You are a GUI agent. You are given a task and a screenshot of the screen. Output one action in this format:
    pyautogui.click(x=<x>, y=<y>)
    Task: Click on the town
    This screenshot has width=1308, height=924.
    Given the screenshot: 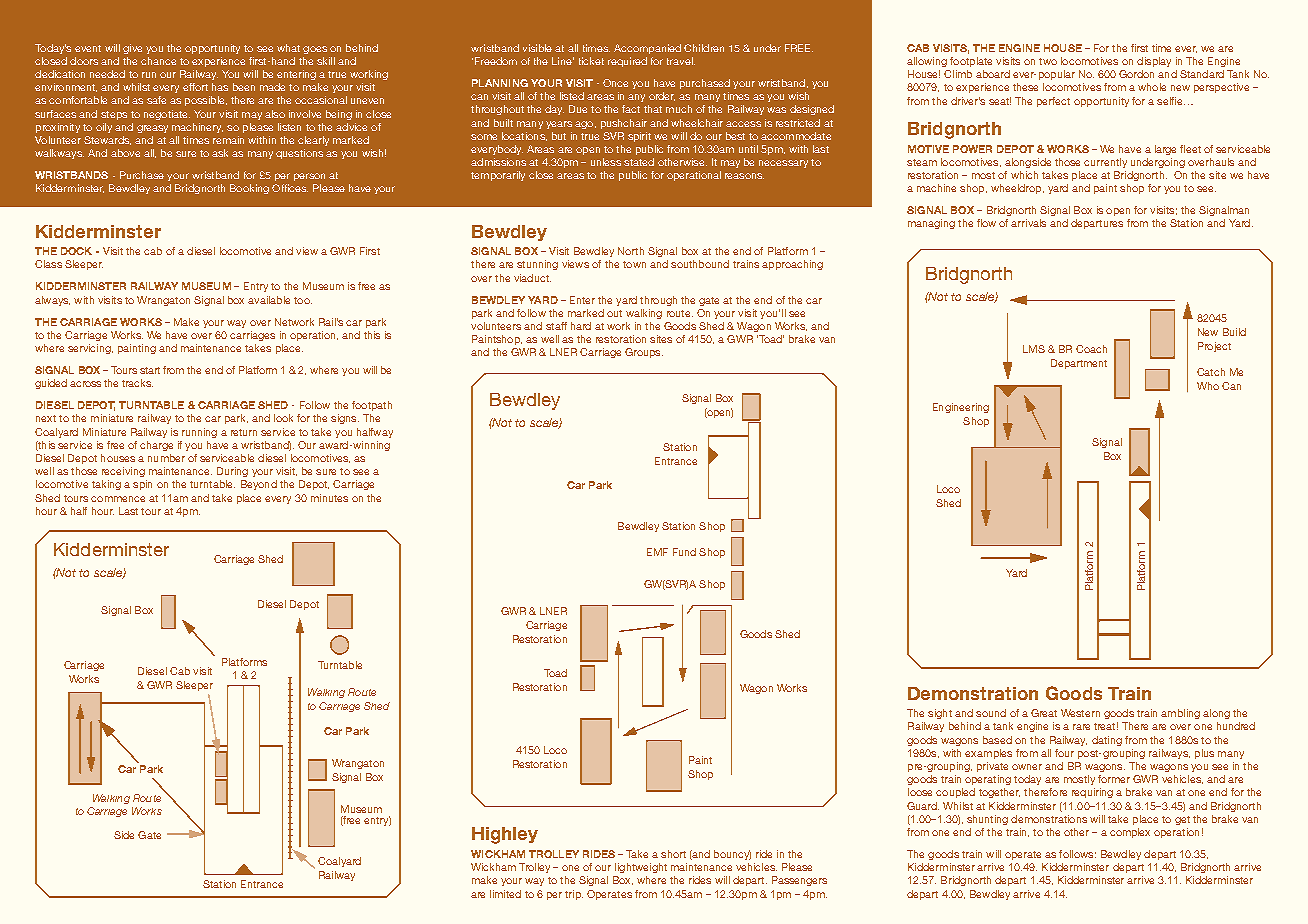 What is the action you would take?
    pyautogui.click(x=634, y=264)
